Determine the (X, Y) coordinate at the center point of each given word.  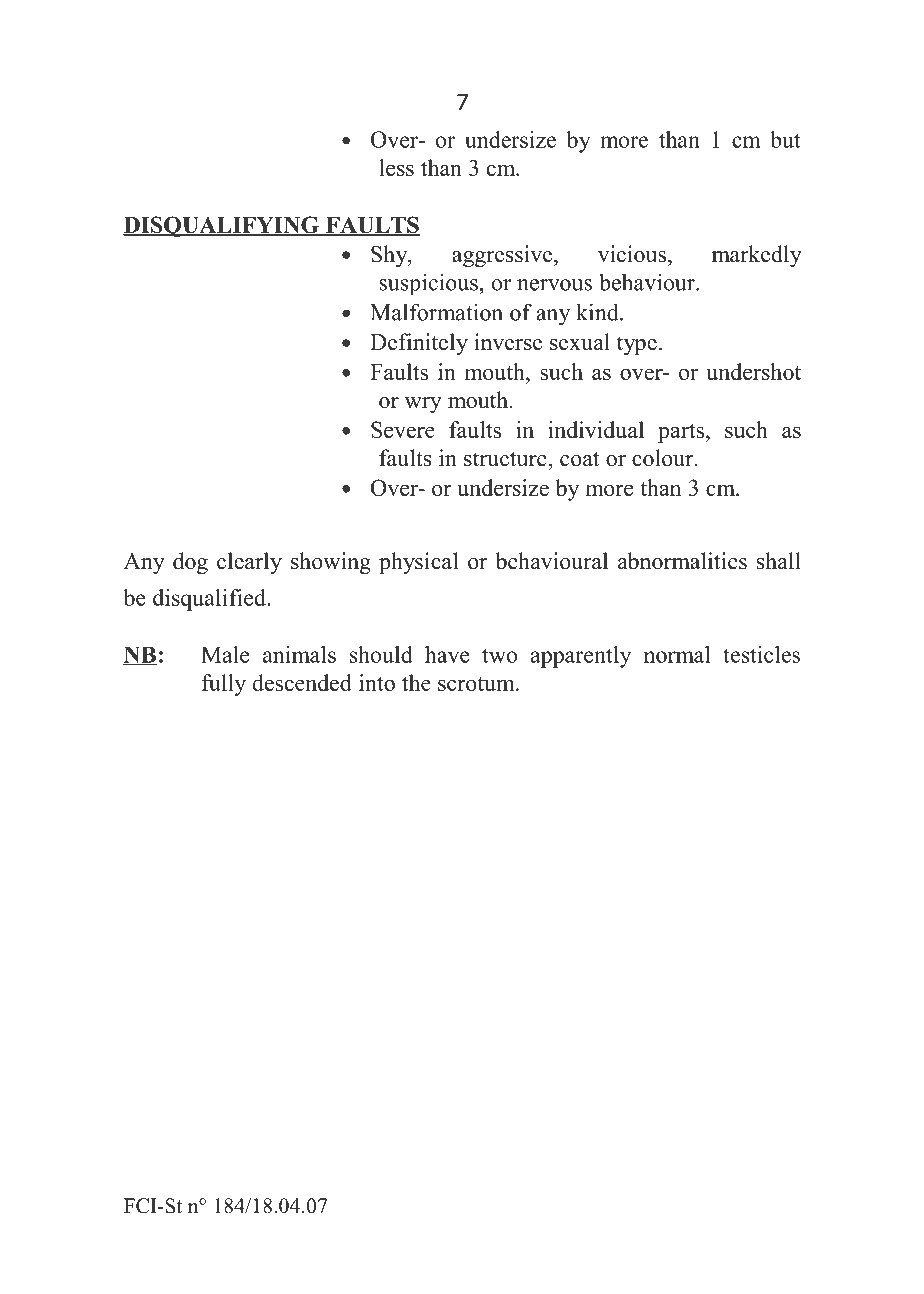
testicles (761, 654)
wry (423, 405)
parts (681, 433)
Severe (403, 429)
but (785, 139)
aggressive (503, 256)
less (396, 167)
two (499, 655)
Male (225, 654)
